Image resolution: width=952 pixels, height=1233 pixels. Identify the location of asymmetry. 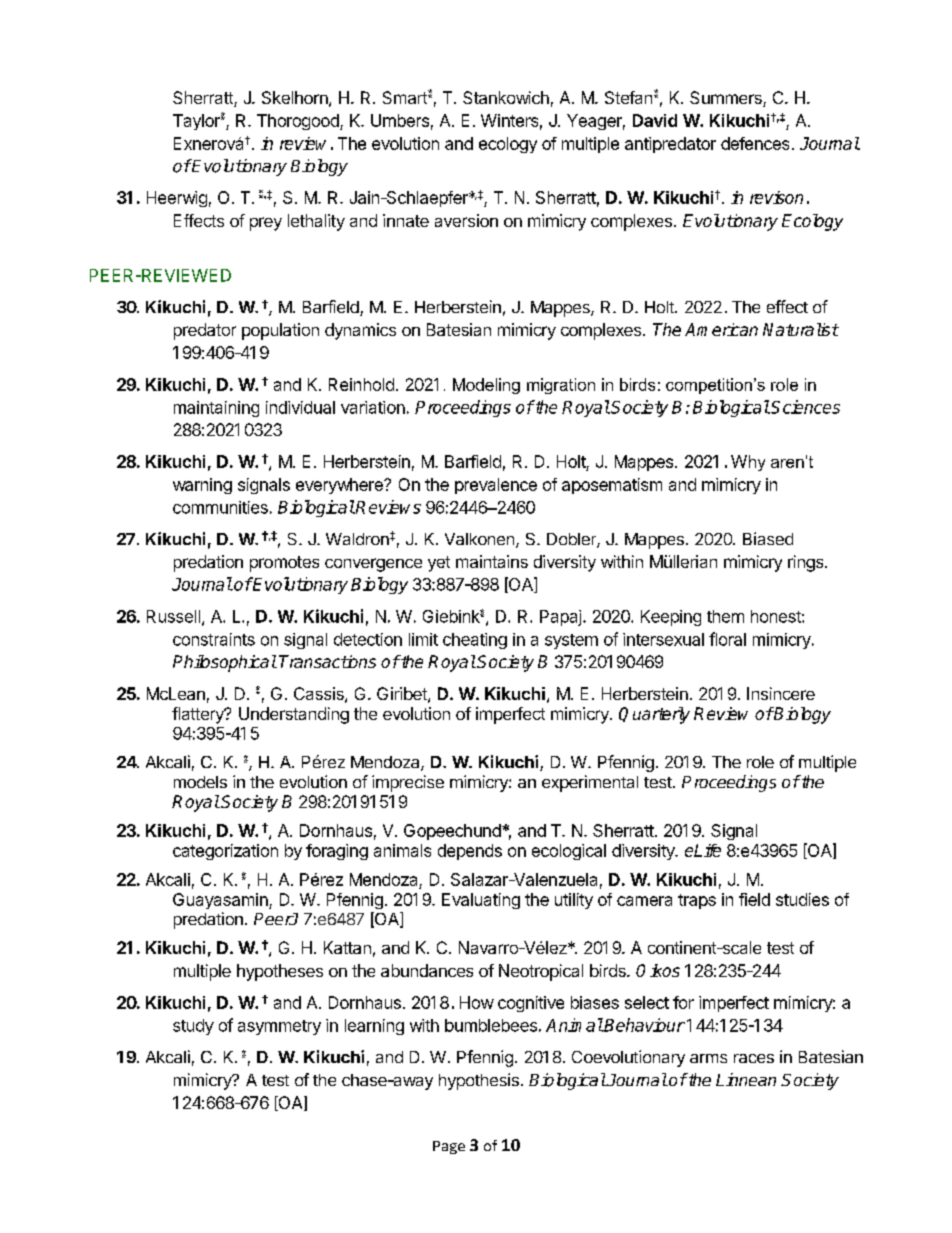
(279, 1027).
